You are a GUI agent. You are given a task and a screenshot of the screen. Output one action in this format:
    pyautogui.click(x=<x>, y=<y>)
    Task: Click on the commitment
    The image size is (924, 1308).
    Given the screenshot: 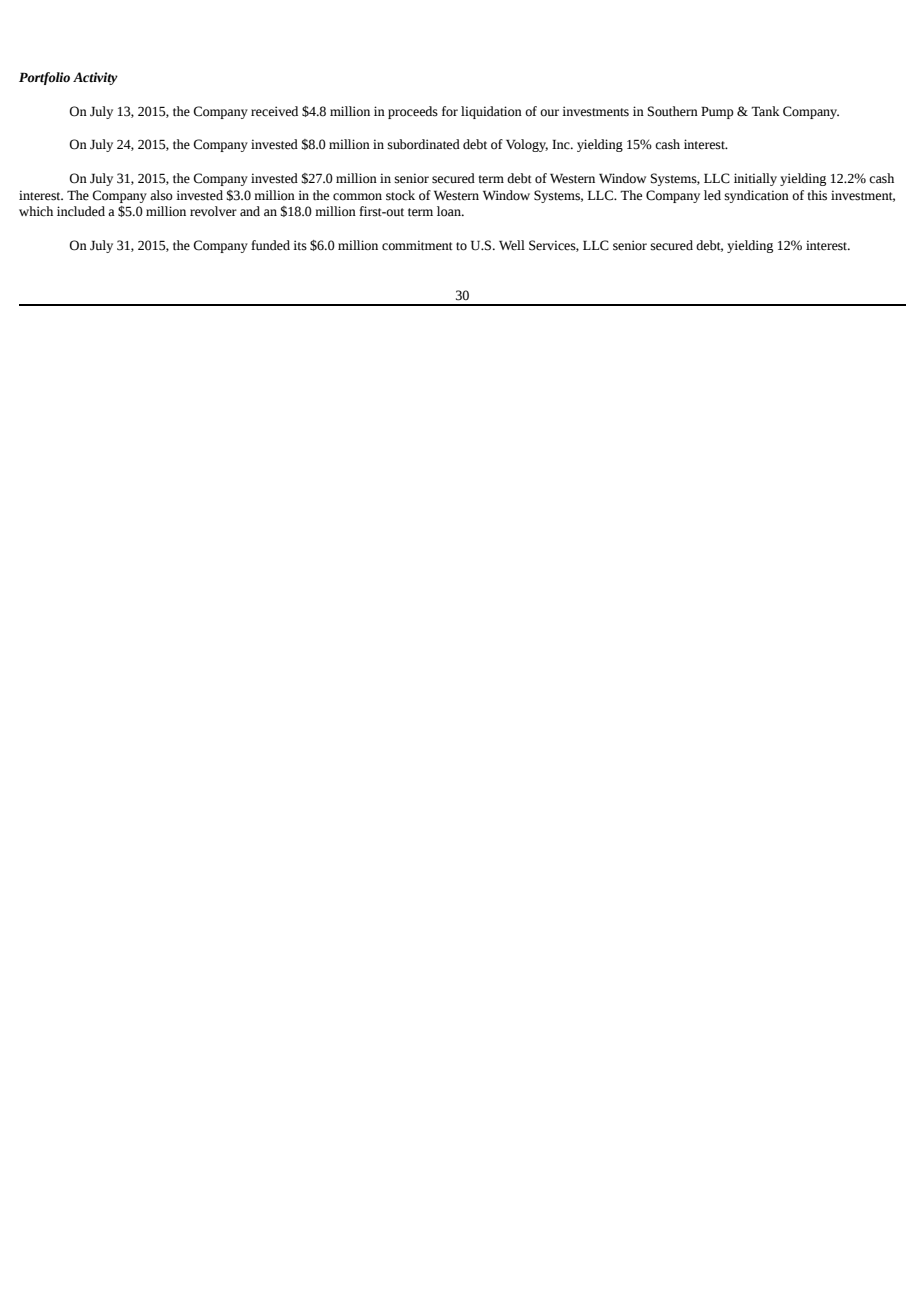 What is the action you would take?
    pyautogui.click(x=417, y=245)
